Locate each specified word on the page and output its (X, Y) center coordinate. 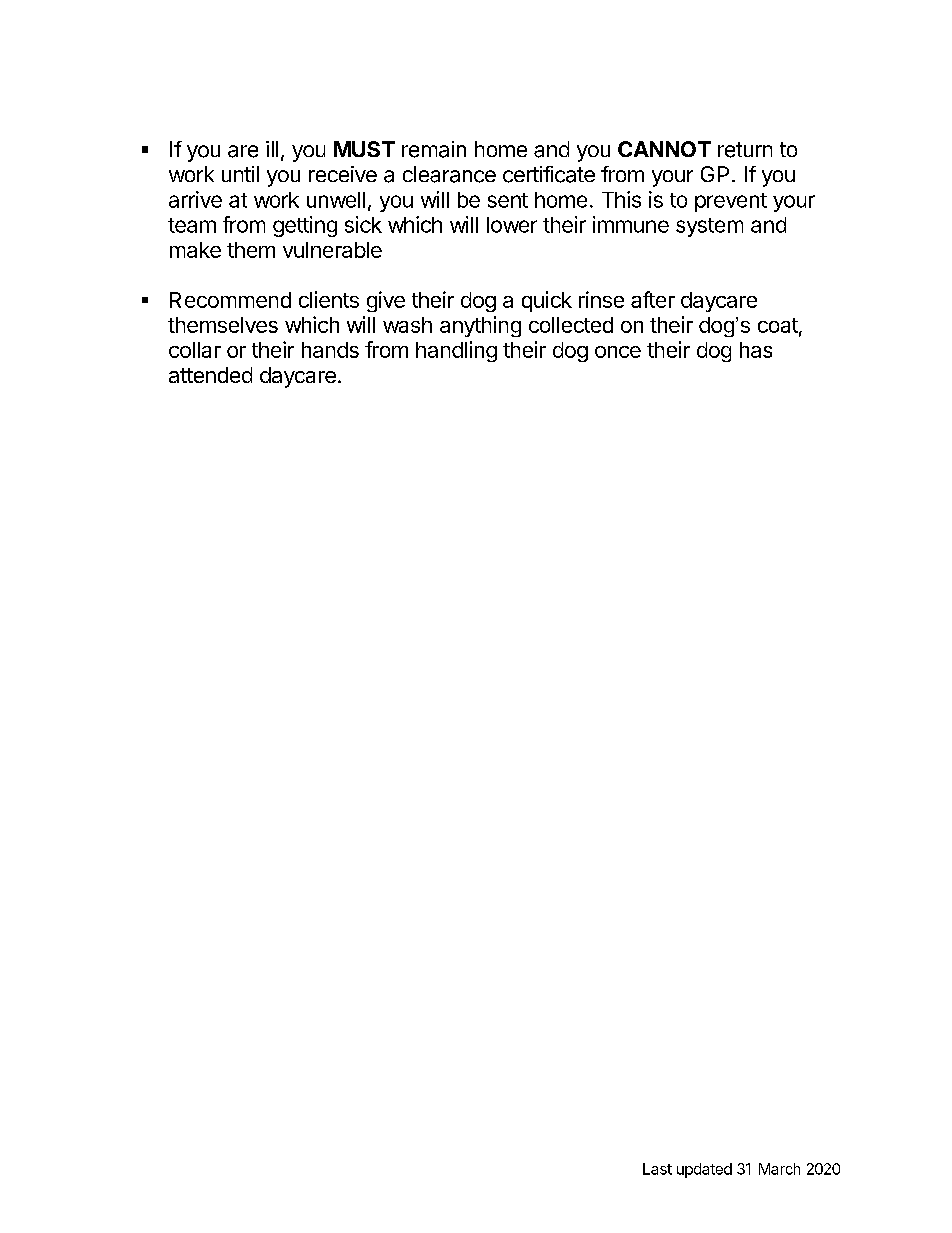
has (756, 350)
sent (508, 200)
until (240, 174)
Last (657, 1169)
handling (456, 351)
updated (704, 1170)
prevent (731, 202)
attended (210, 375)
